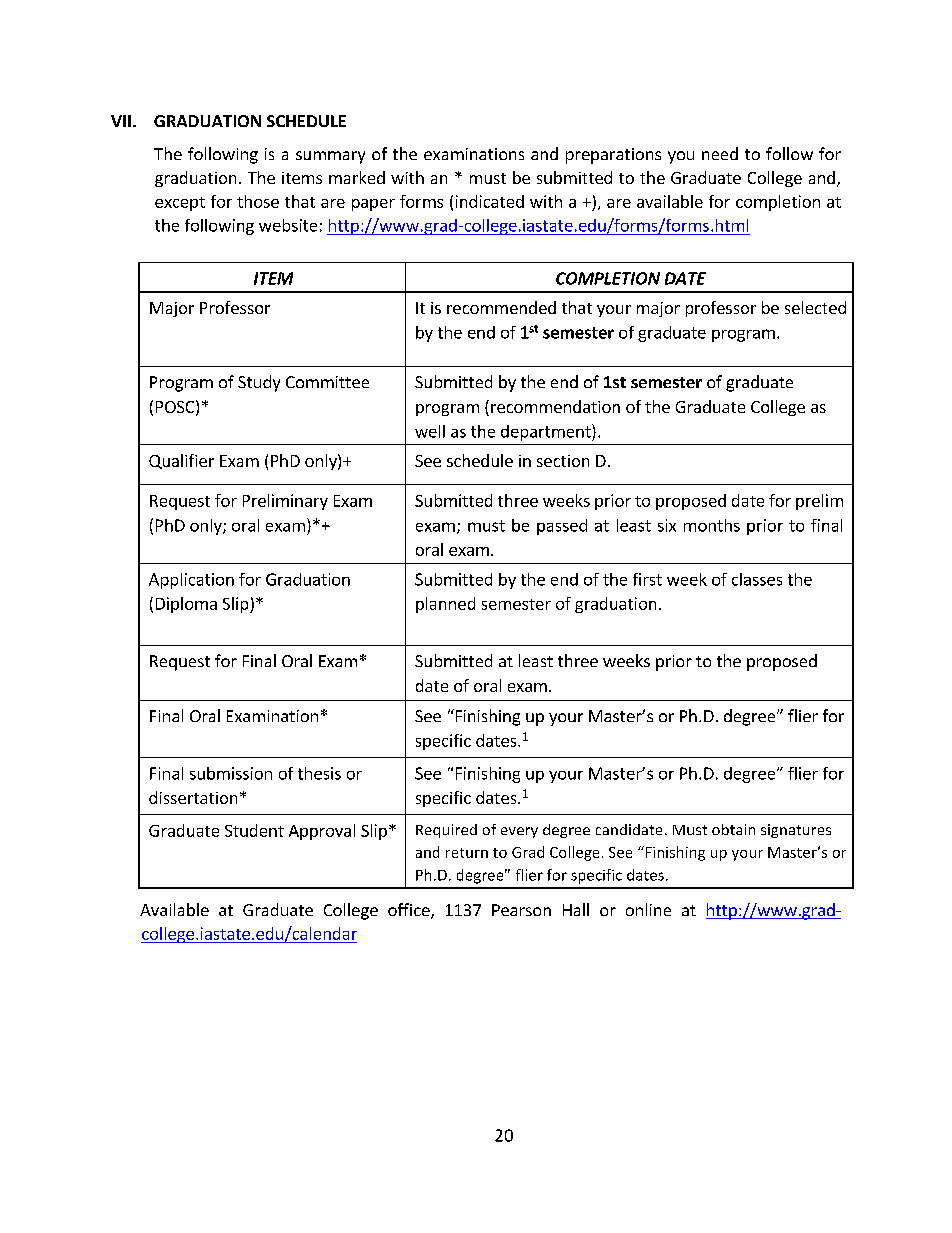 This document has height=1233, width=952. Describe the element at coordinates (757, 579) in the document. I see `classes` at that location.
